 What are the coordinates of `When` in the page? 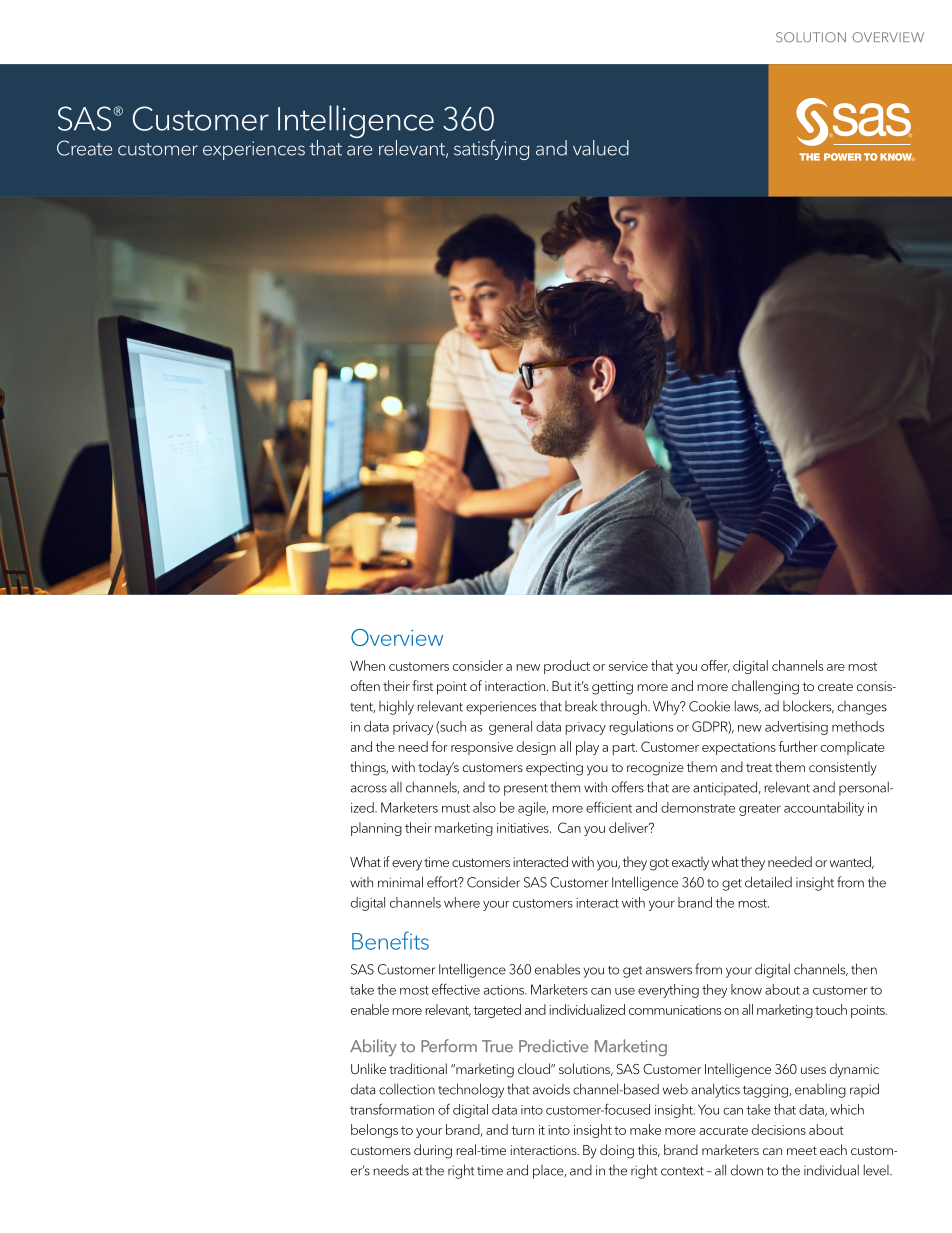 It's located at (367, 665).
